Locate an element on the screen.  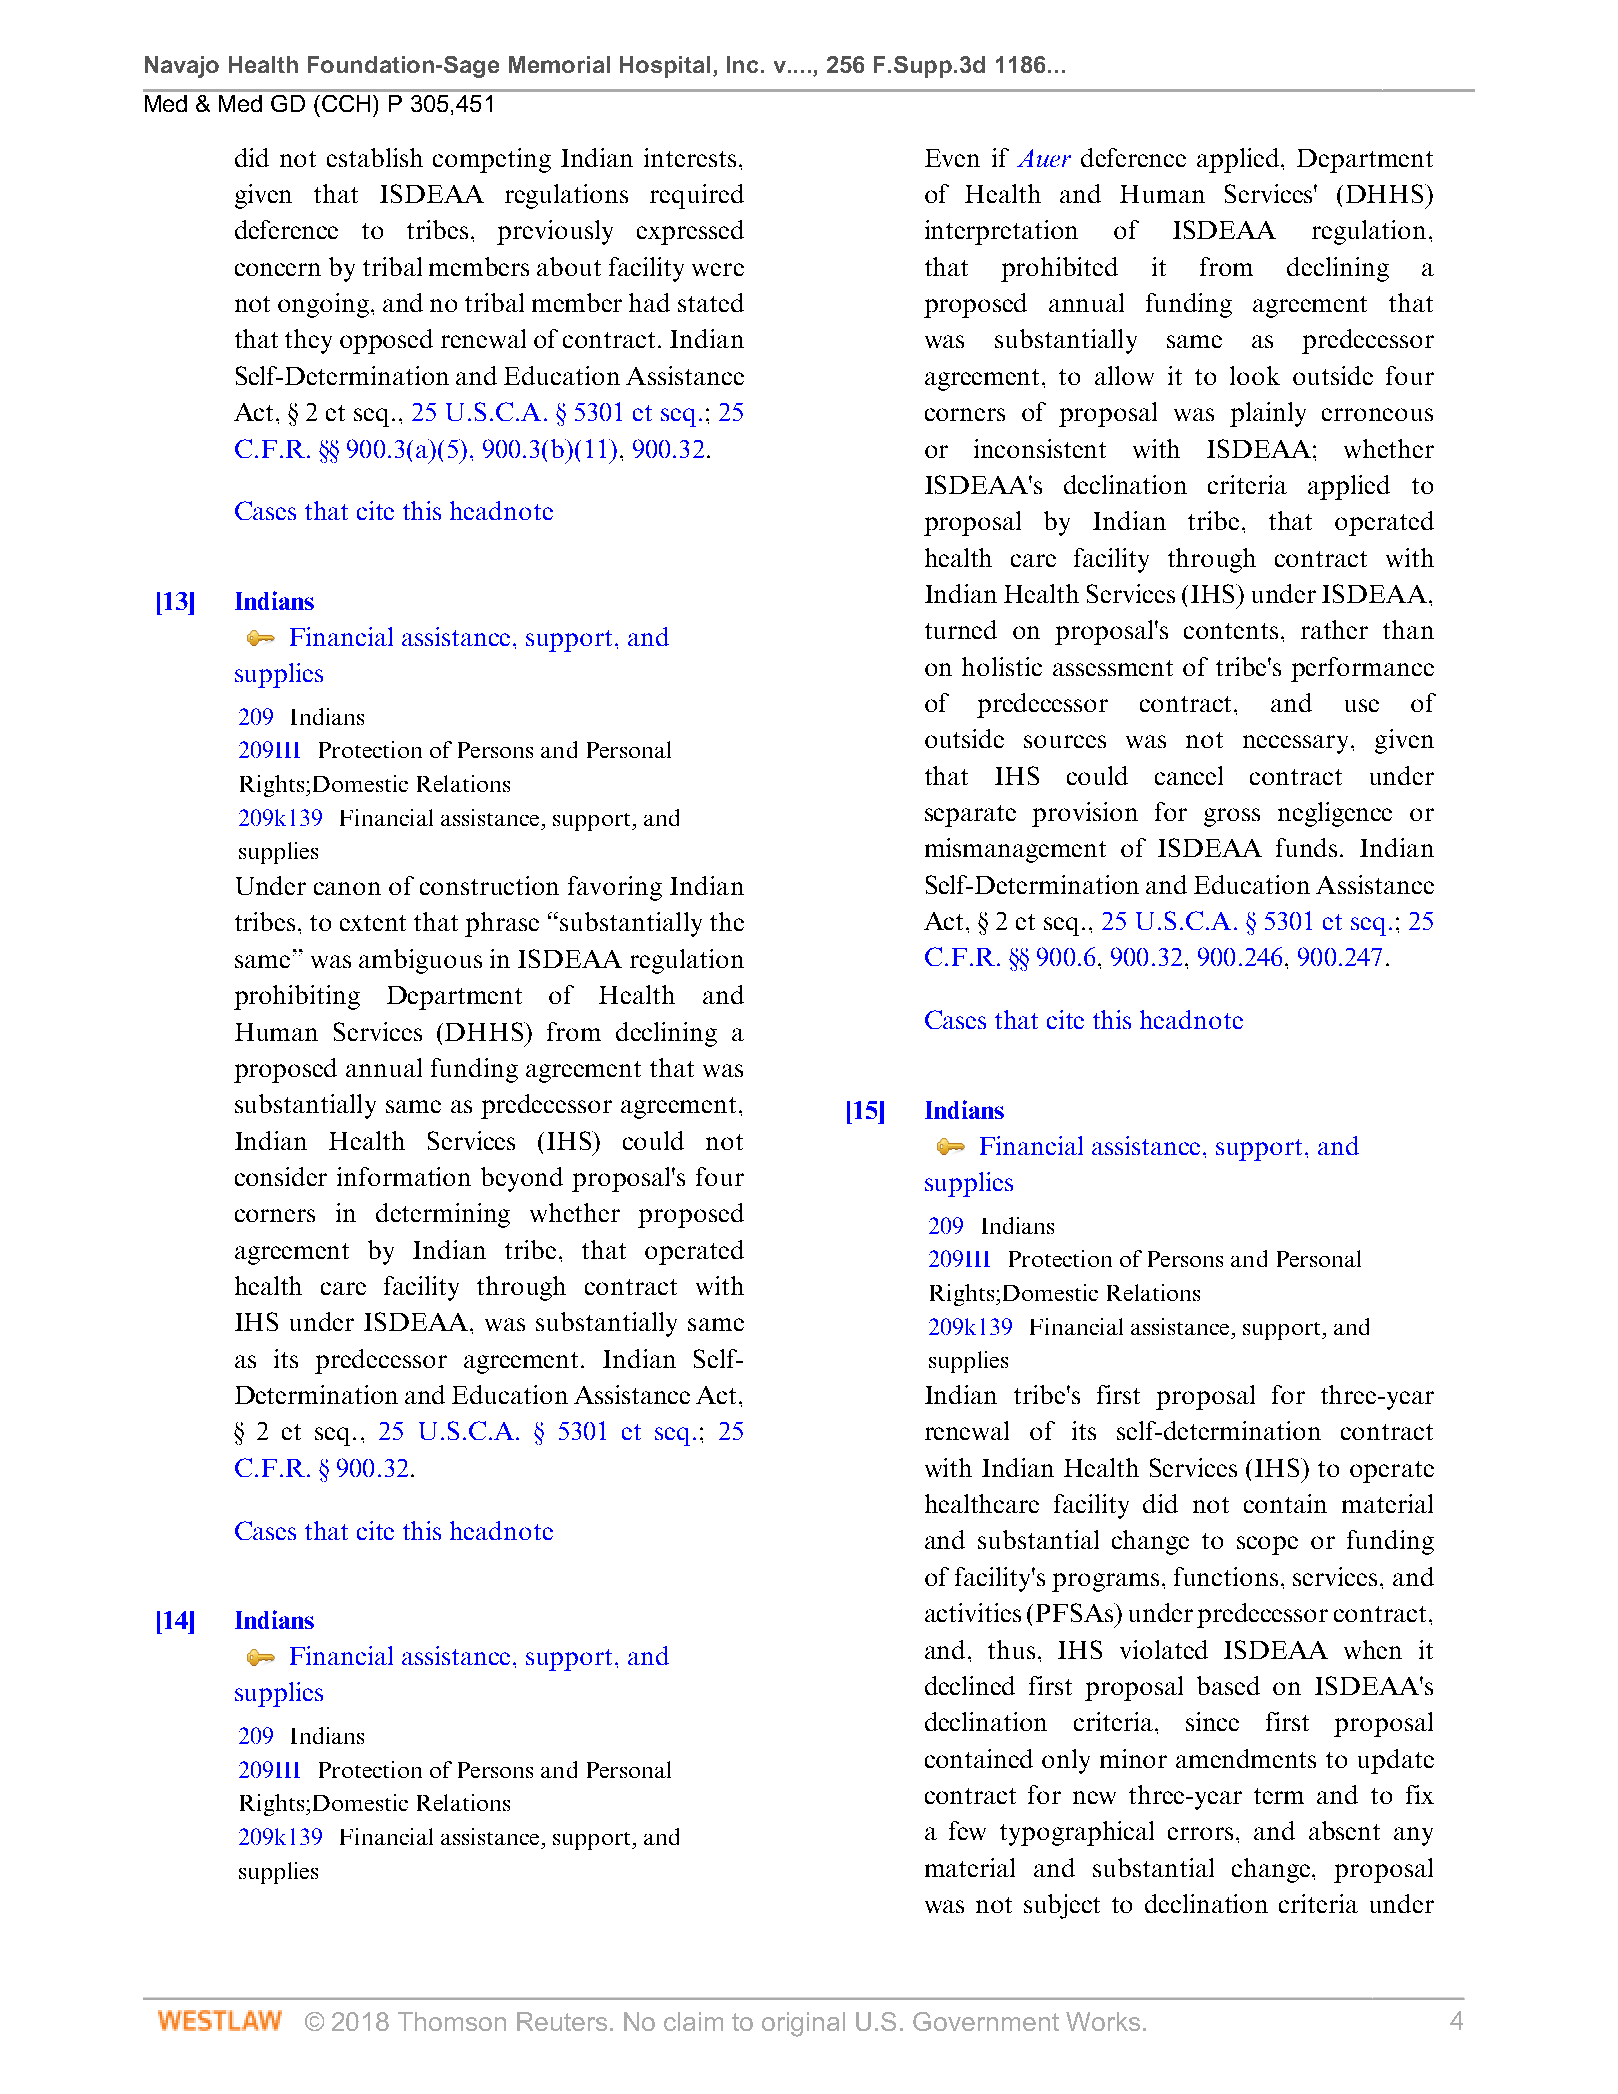
errors is located at coordinates (1202, 1833).
